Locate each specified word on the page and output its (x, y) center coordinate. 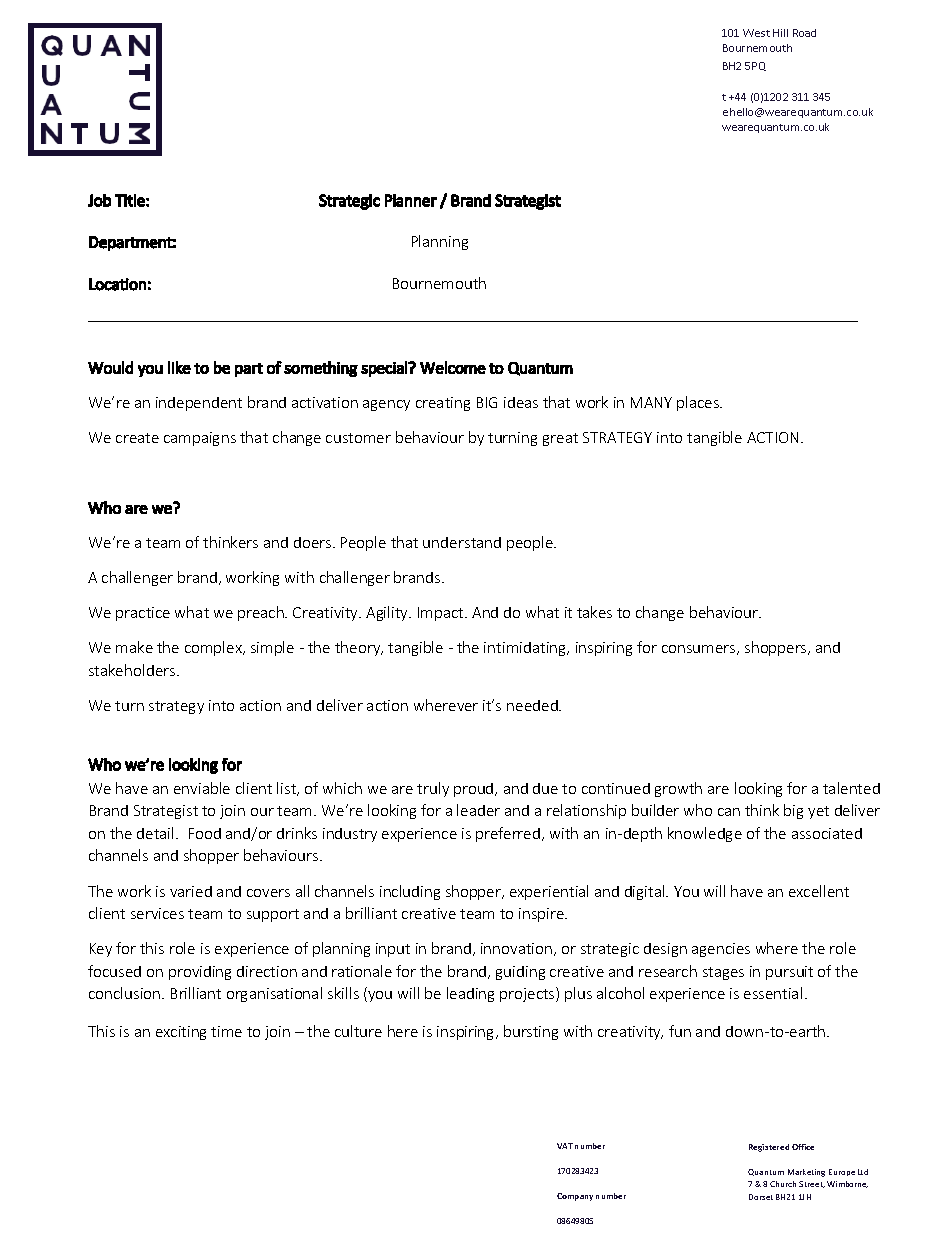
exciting (181, 1033)
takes (594, 612)
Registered (769, 1148)
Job (99, 200)
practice (143, 614)
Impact (442, 614)
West (756, 33)
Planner (411, 200)
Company (575, 1197)
